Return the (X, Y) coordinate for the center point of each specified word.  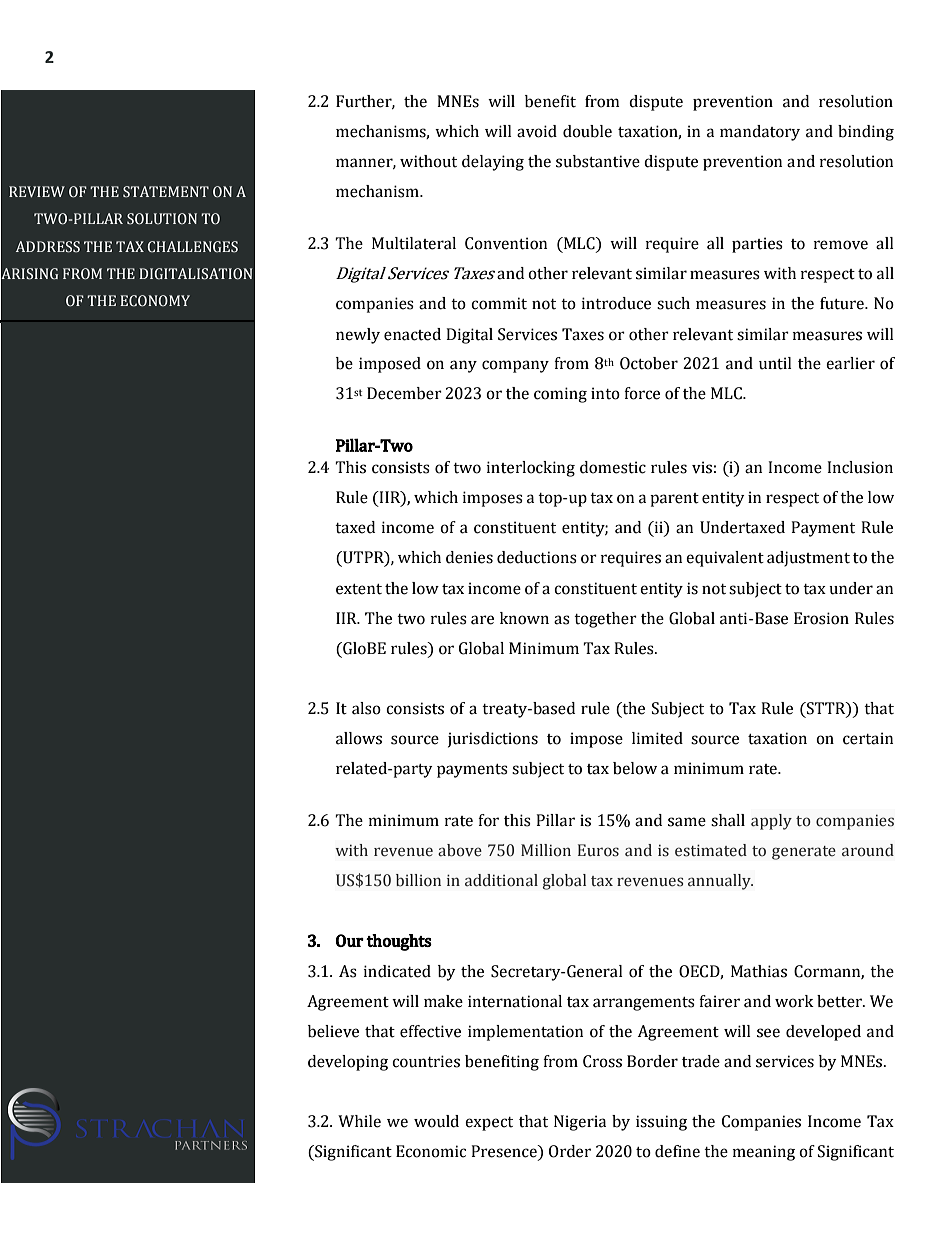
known (524, 618)
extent (359, 589)
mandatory (760, 133)
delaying (493, 163)
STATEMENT (166, 192)
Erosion (821, 618)
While (359, 1121)
